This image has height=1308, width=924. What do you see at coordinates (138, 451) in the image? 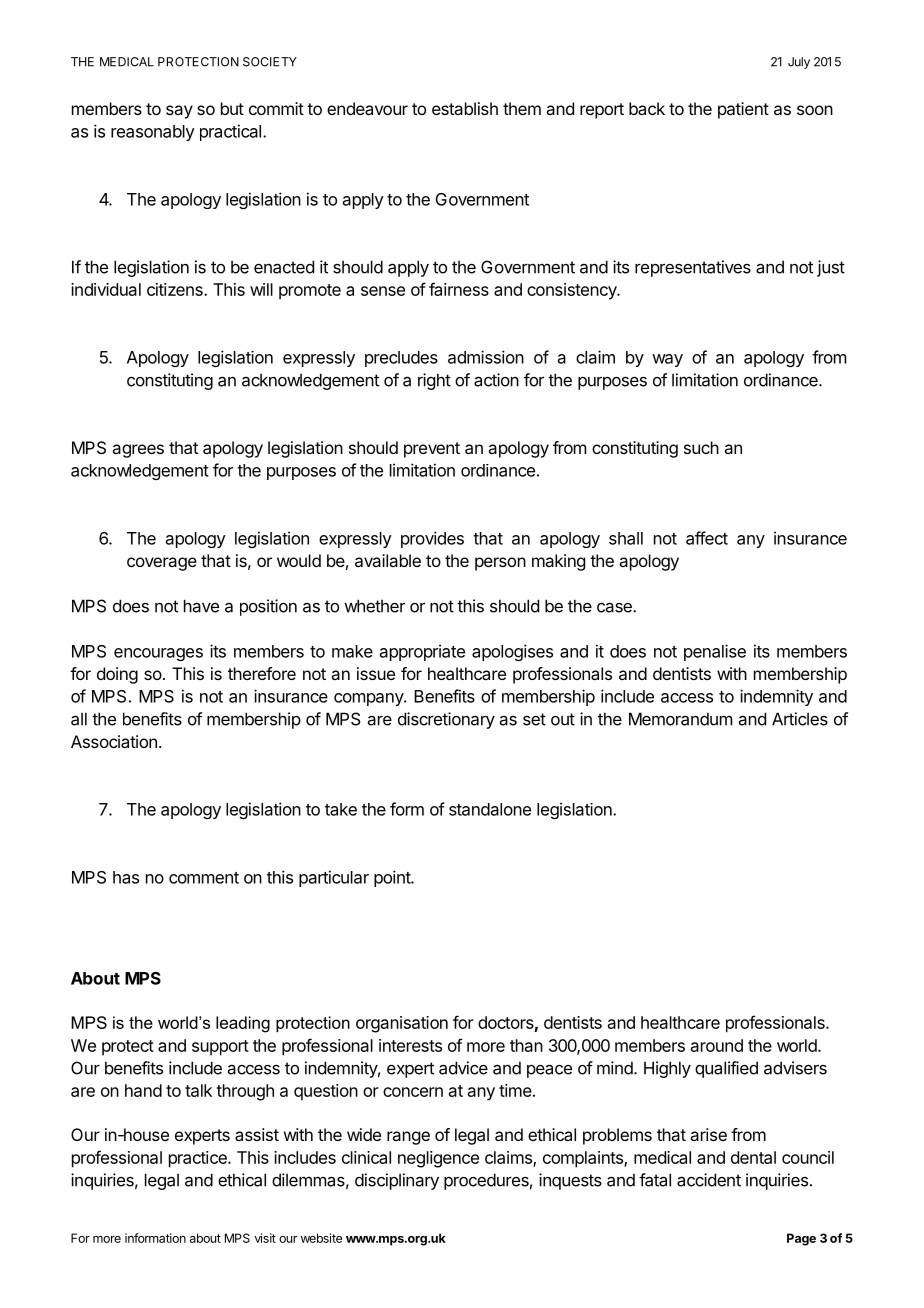
I see `agrees` at bounding box center [138, 451].
